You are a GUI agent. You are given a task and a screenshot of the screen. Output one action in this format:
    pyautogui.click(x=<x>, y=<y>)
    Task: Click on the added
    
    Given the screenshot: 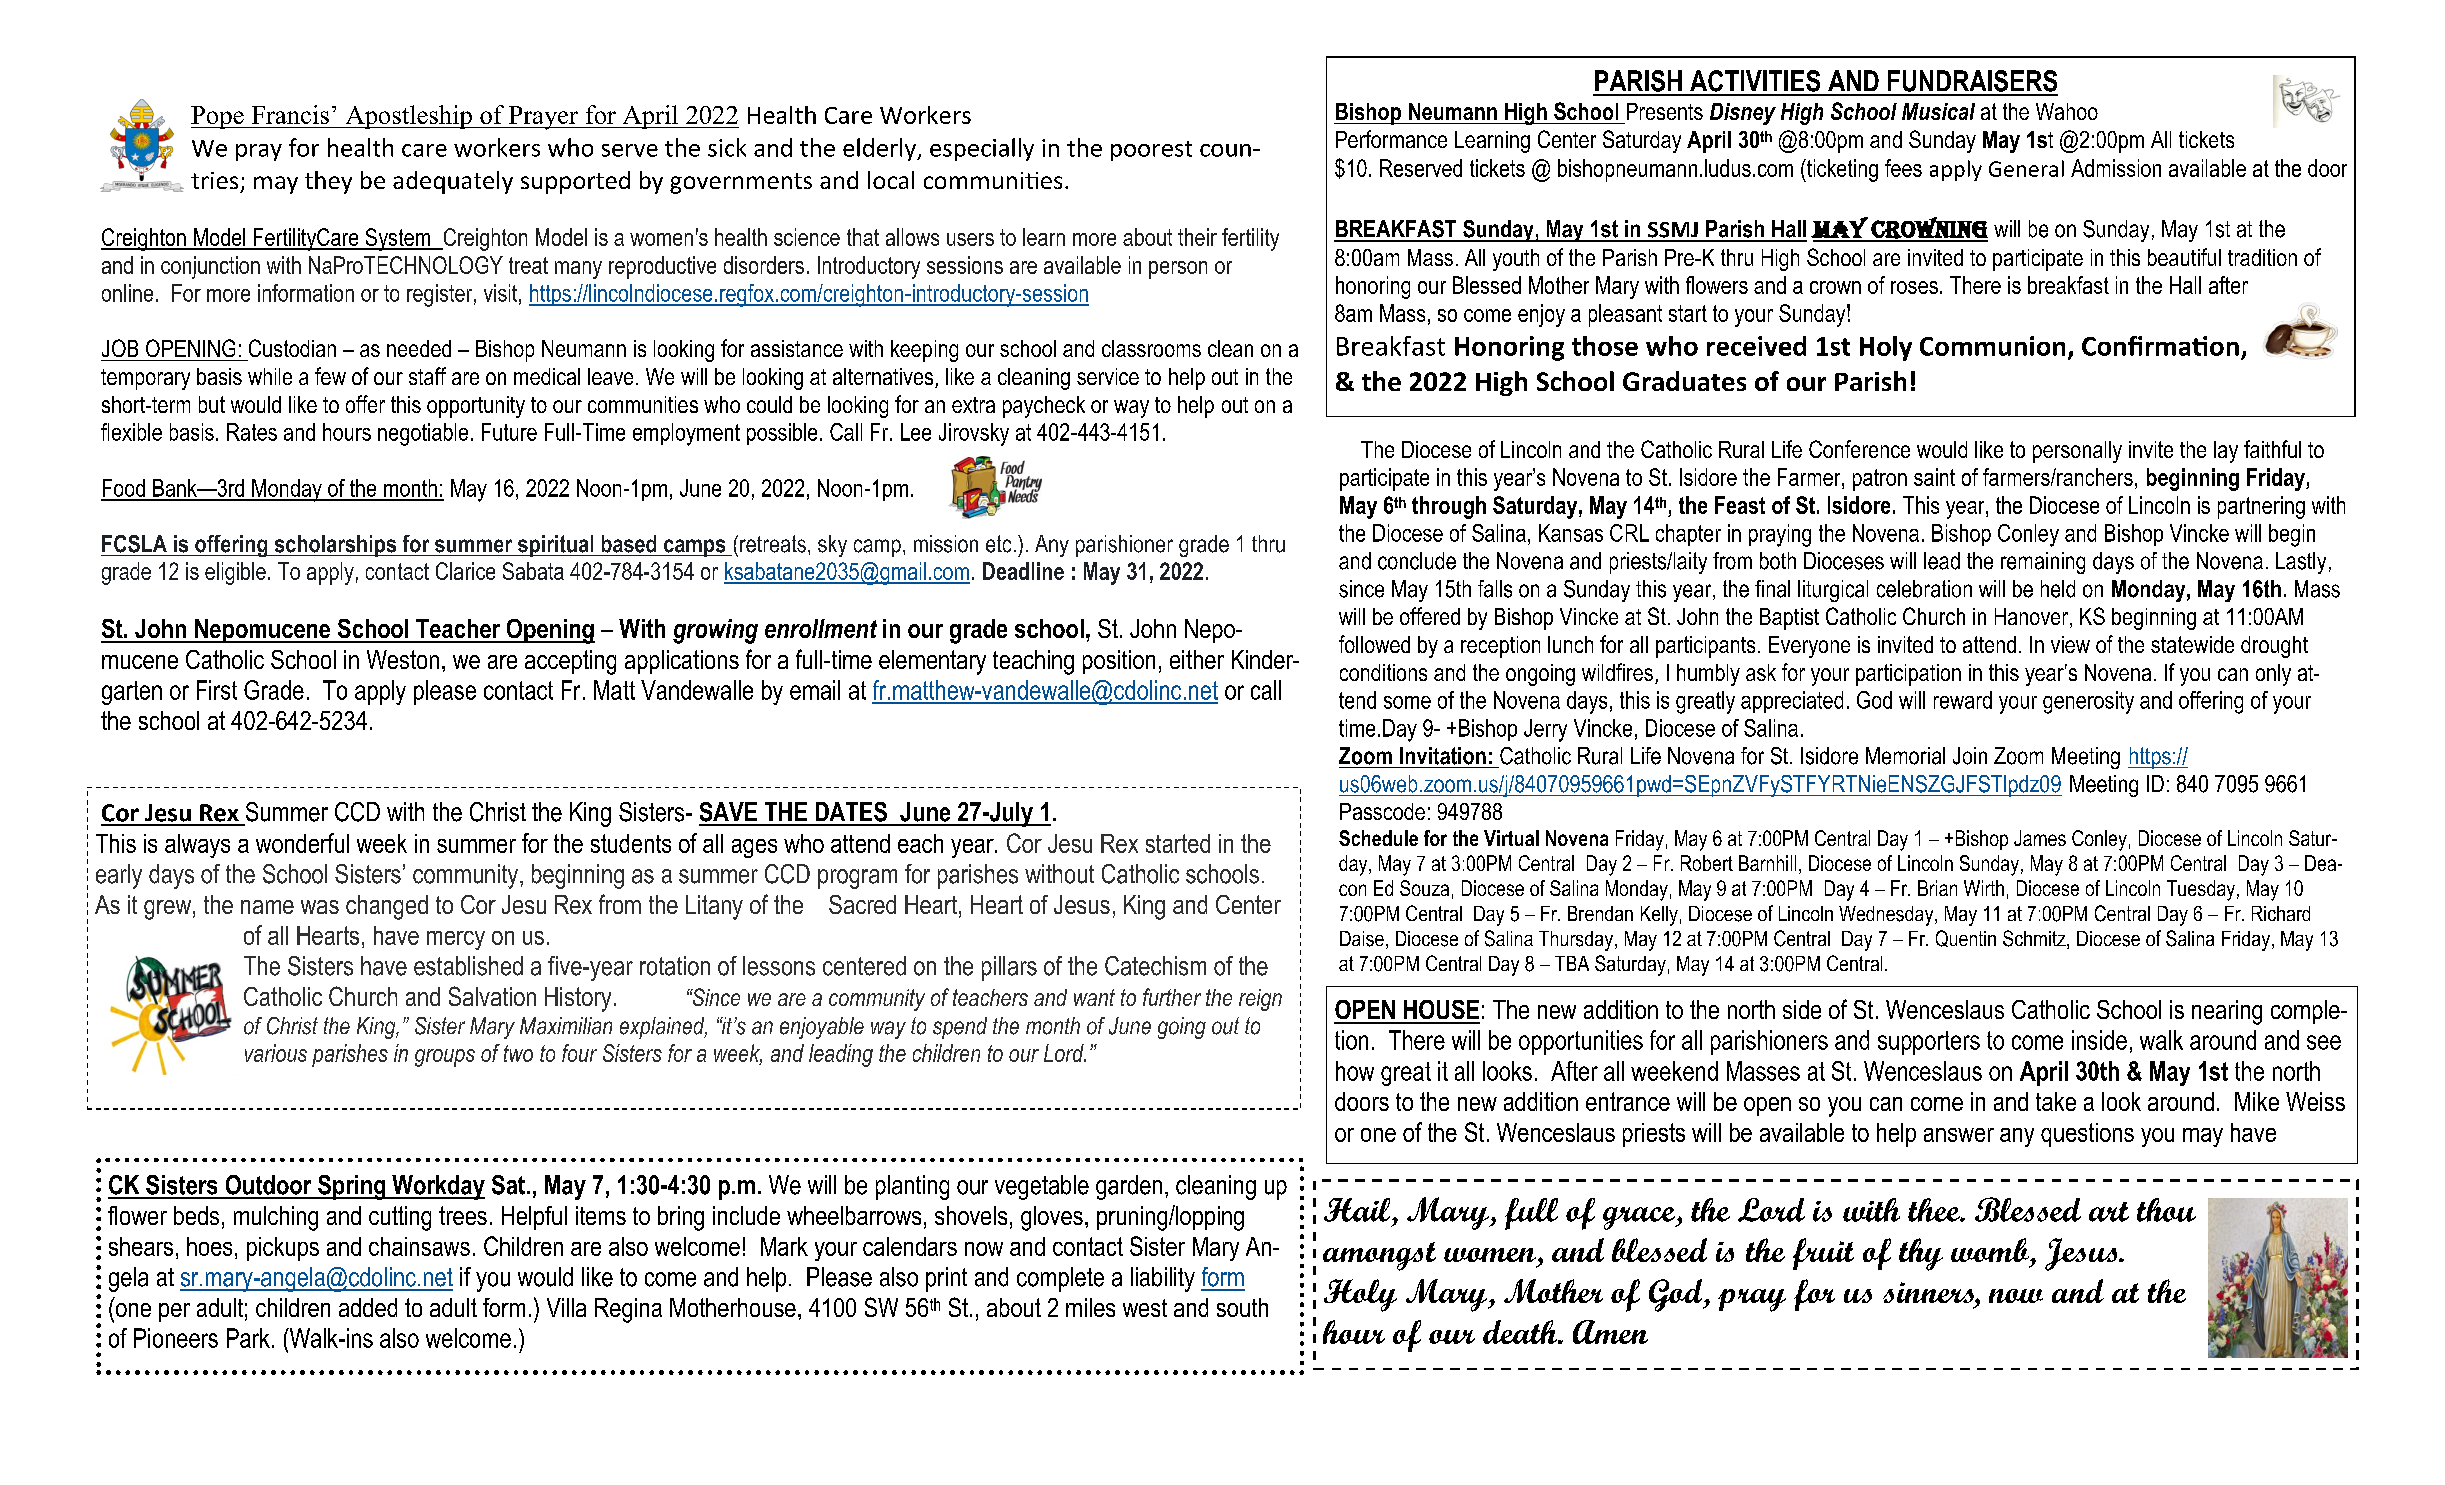 What is the action you would take?
    pyautogui.click(x=368, y=1307)
